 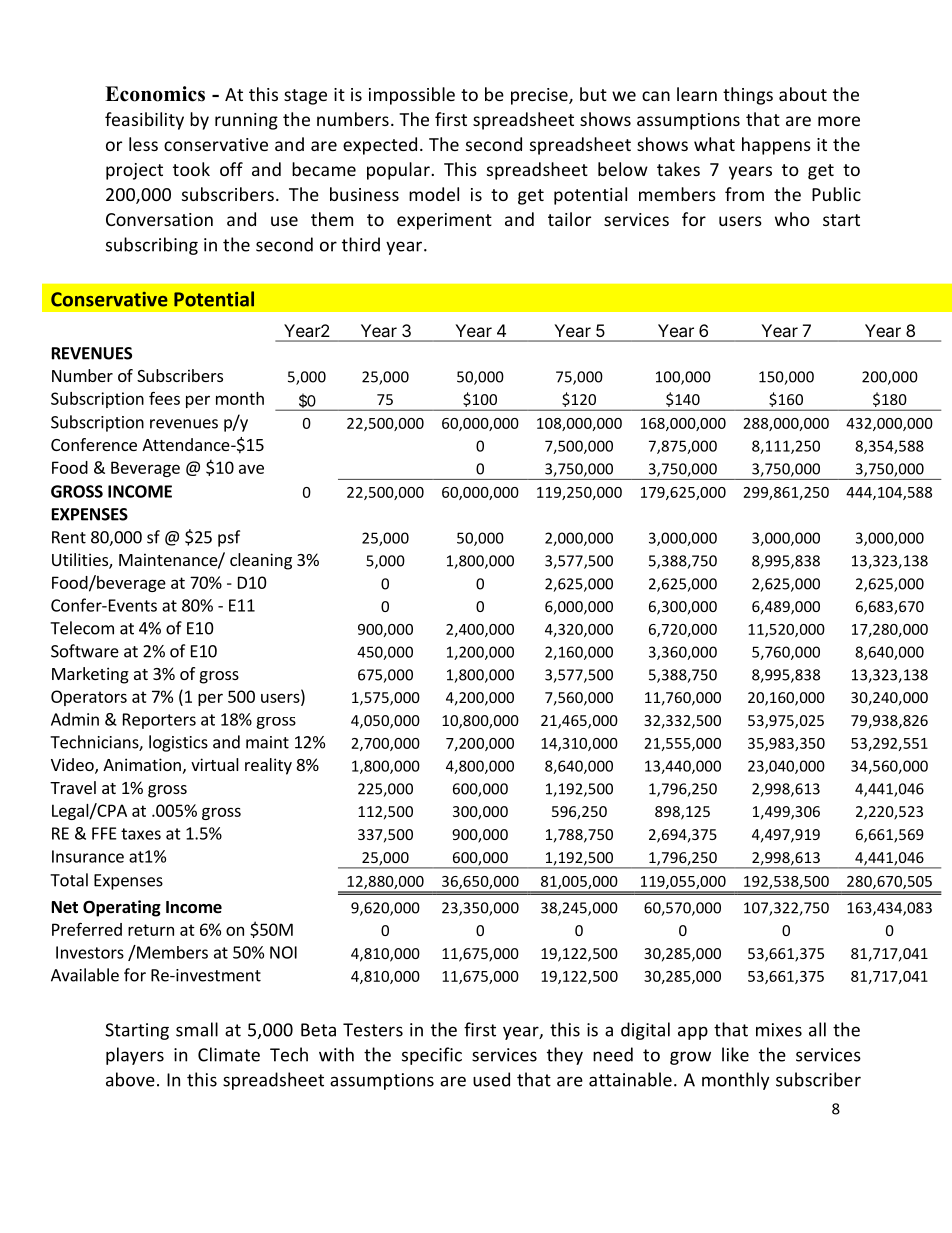 What do you see at coordinates (144, 121) in the screenshot?
I see `feasibility` at bounding box center [144, 121].
